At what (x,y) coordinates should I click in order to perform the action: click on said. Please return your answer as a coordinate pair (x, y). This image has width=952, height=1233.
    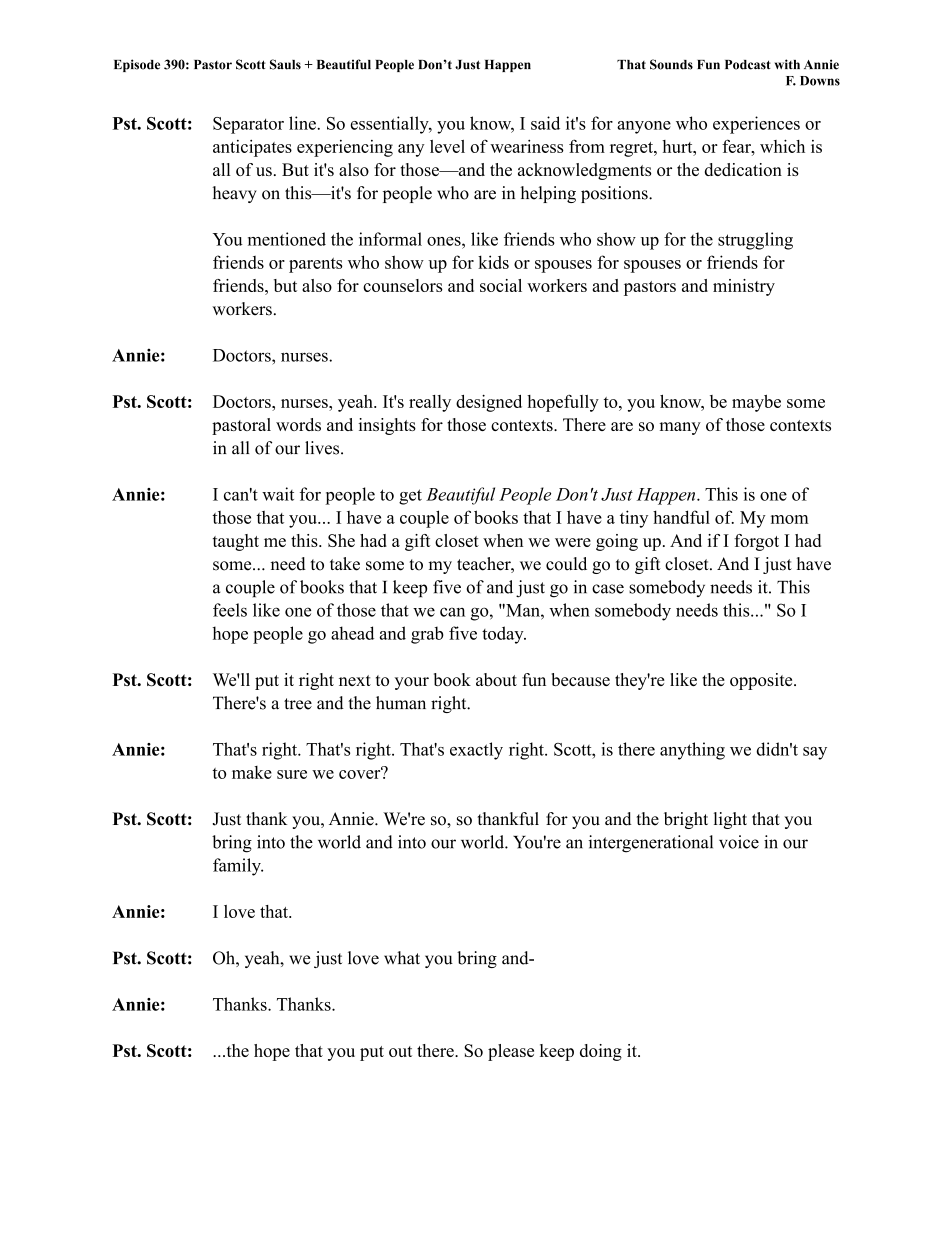
    Looking at the image, I should click on (545, 123).
